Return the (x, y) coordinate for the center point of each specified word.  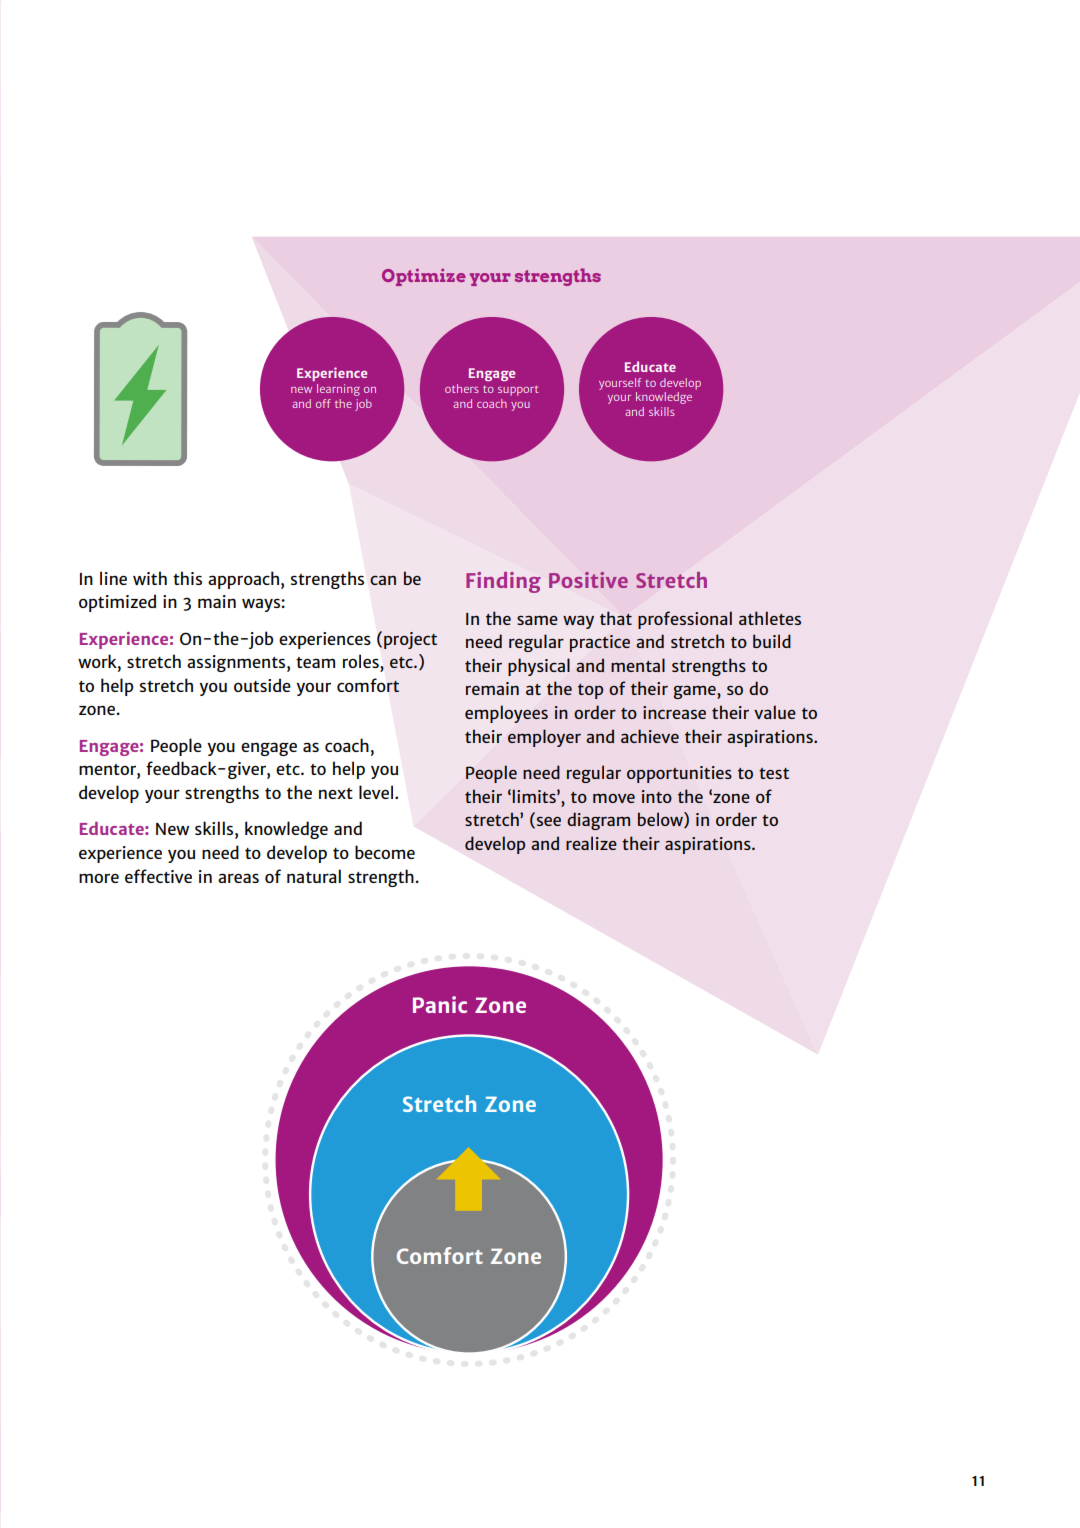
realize (591, 843)
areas (238, 878)
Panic (440, 1004)
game (696, 692)
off (323, 403)
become (385, 852)
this (187, 578)
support (518, 391)
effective (158, 876)
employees (506, 714)
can (383, 580)
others (462, 388)
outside (262, 685)
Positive (588, 580)
